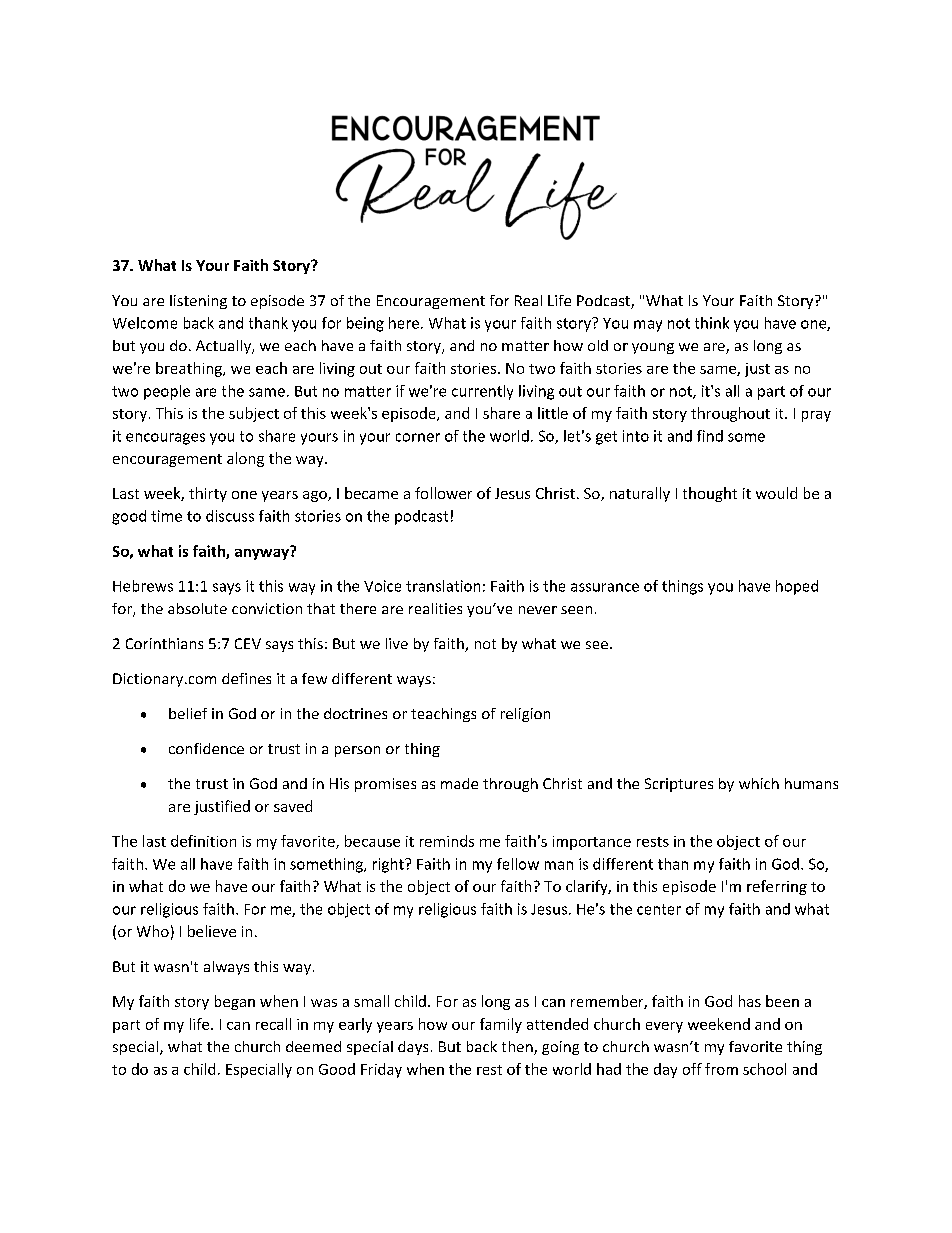  What do you see at coordinates (203, 841) in the screenshot?
I see `definition` at bounding box center [203, 841].
